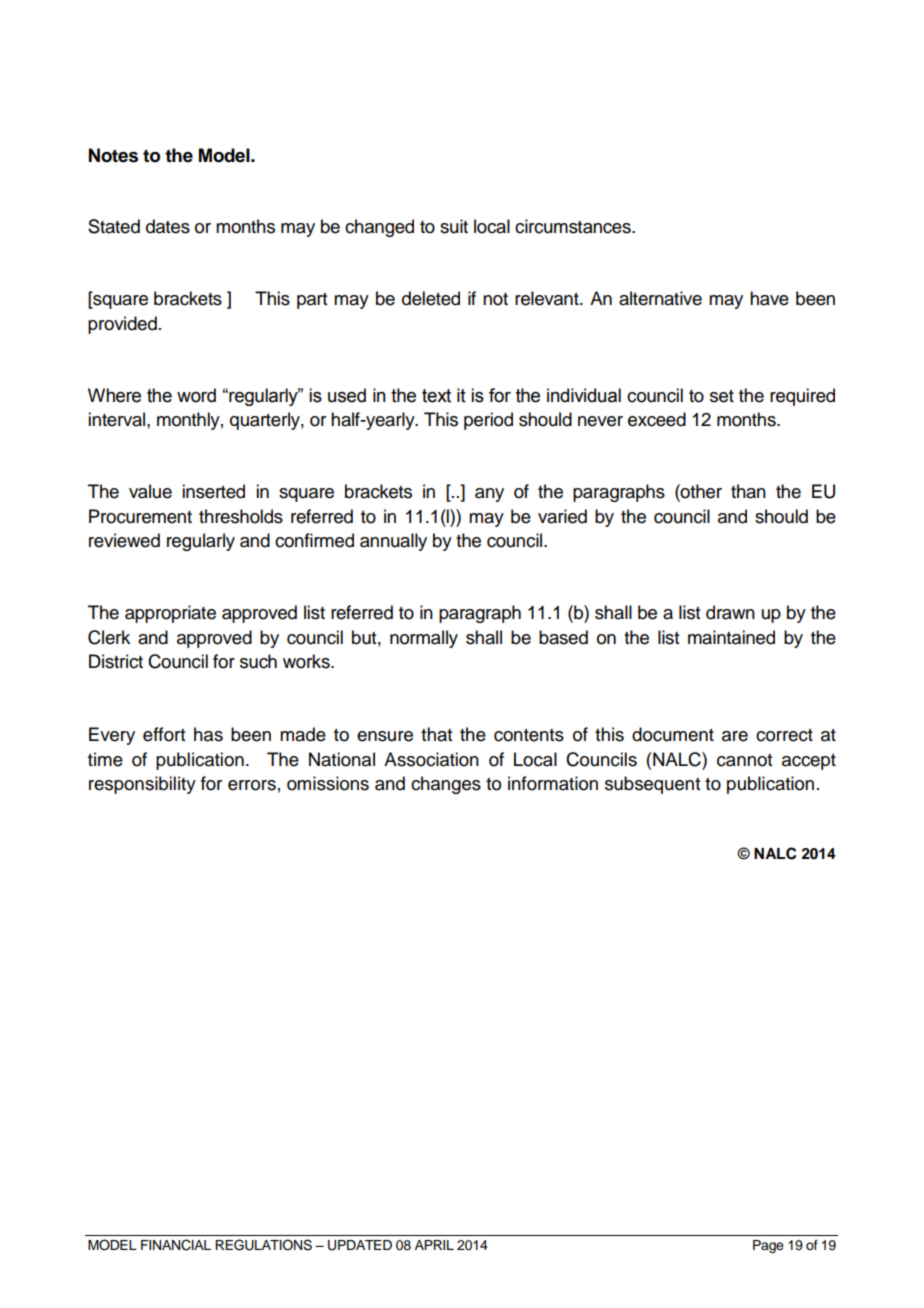 The image size is (924, 1308). Describe the element at coordinates (768, 1246) in the screenshot. I see `Page` at that location.
